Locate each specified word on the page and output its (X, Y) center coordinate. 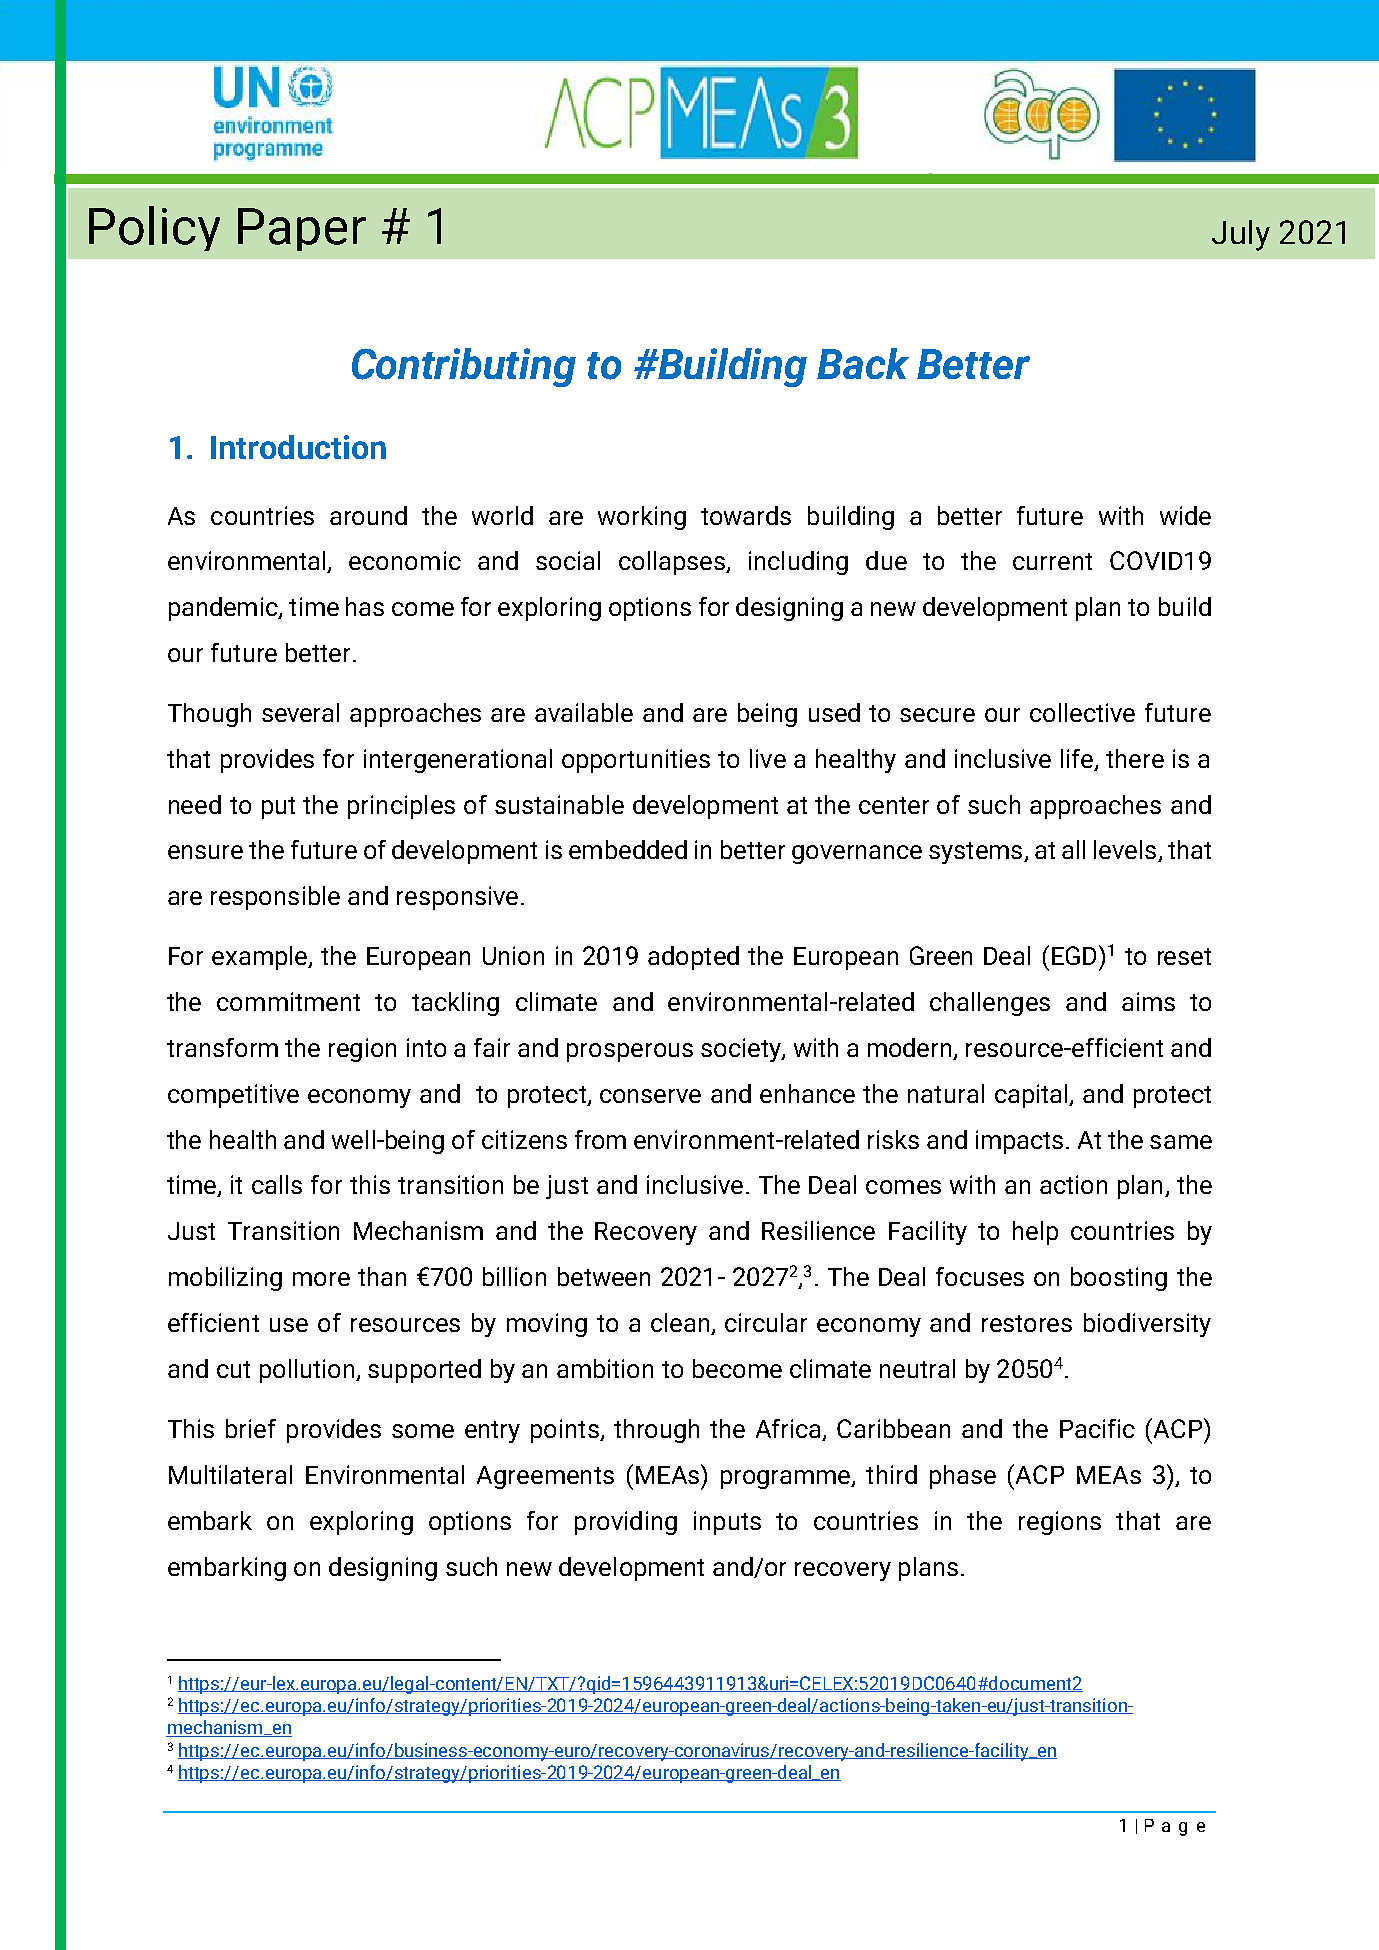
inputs (727, 1523)
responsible (275, 898)
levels (1126, 851)
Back (863, 363)
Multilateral (230, 1474)
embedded (628, 849)
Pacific (1097, 1428)
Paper (302, 229)
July (1241, 235)
